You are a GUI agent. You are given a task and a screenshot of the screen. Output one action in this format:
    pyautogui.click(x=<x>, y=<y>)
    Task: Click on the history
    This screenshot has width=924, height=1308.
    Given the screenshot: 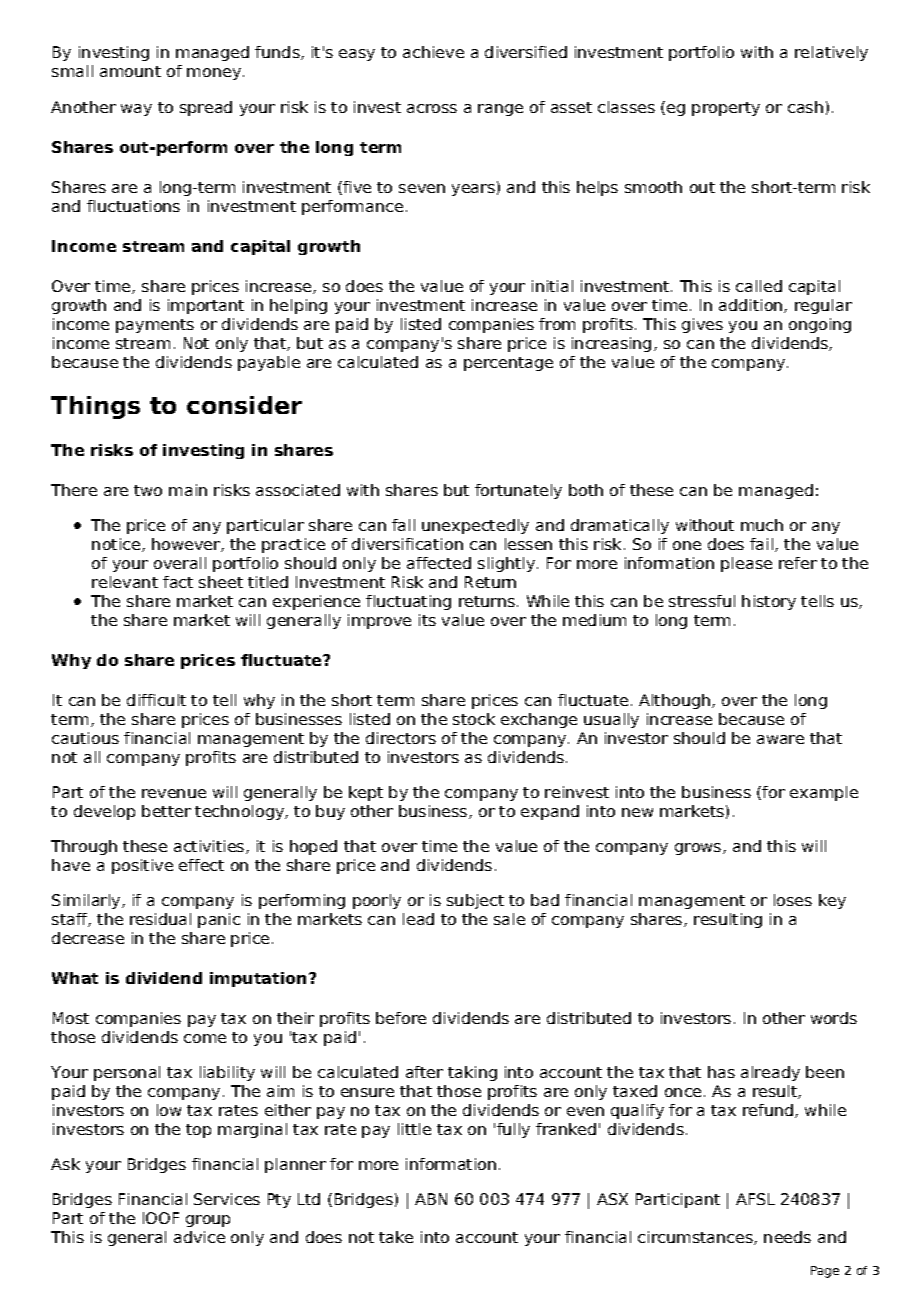 What is the action you would take?
    pyautogui.click(x=769, y=602)
